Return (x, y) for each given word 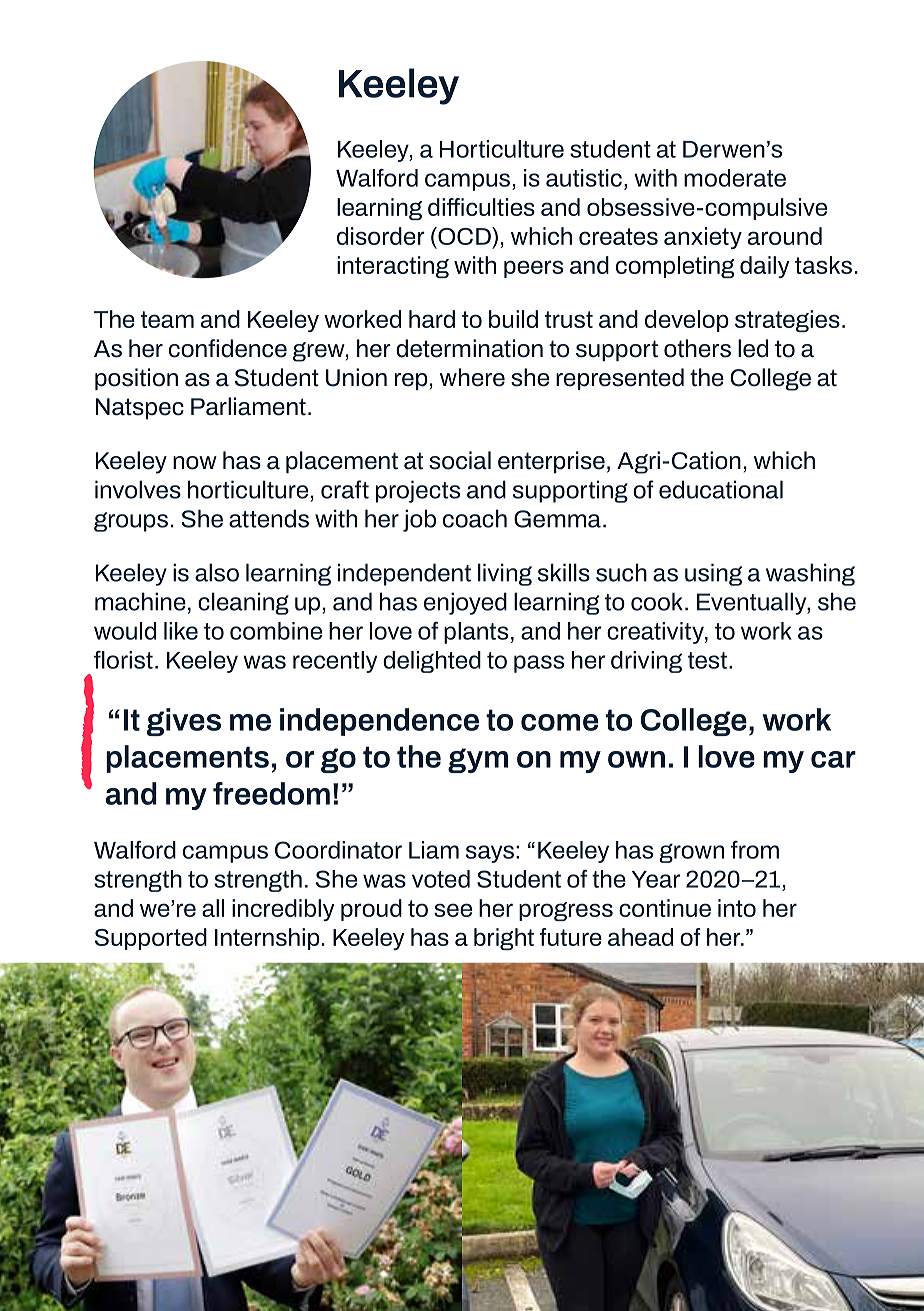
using (713, 574)
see (453, 910)
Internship (267, 939)
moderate (735, 178)
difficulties (481, 207)
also (217, 572)
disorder (381, 236)
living (505, 574)
